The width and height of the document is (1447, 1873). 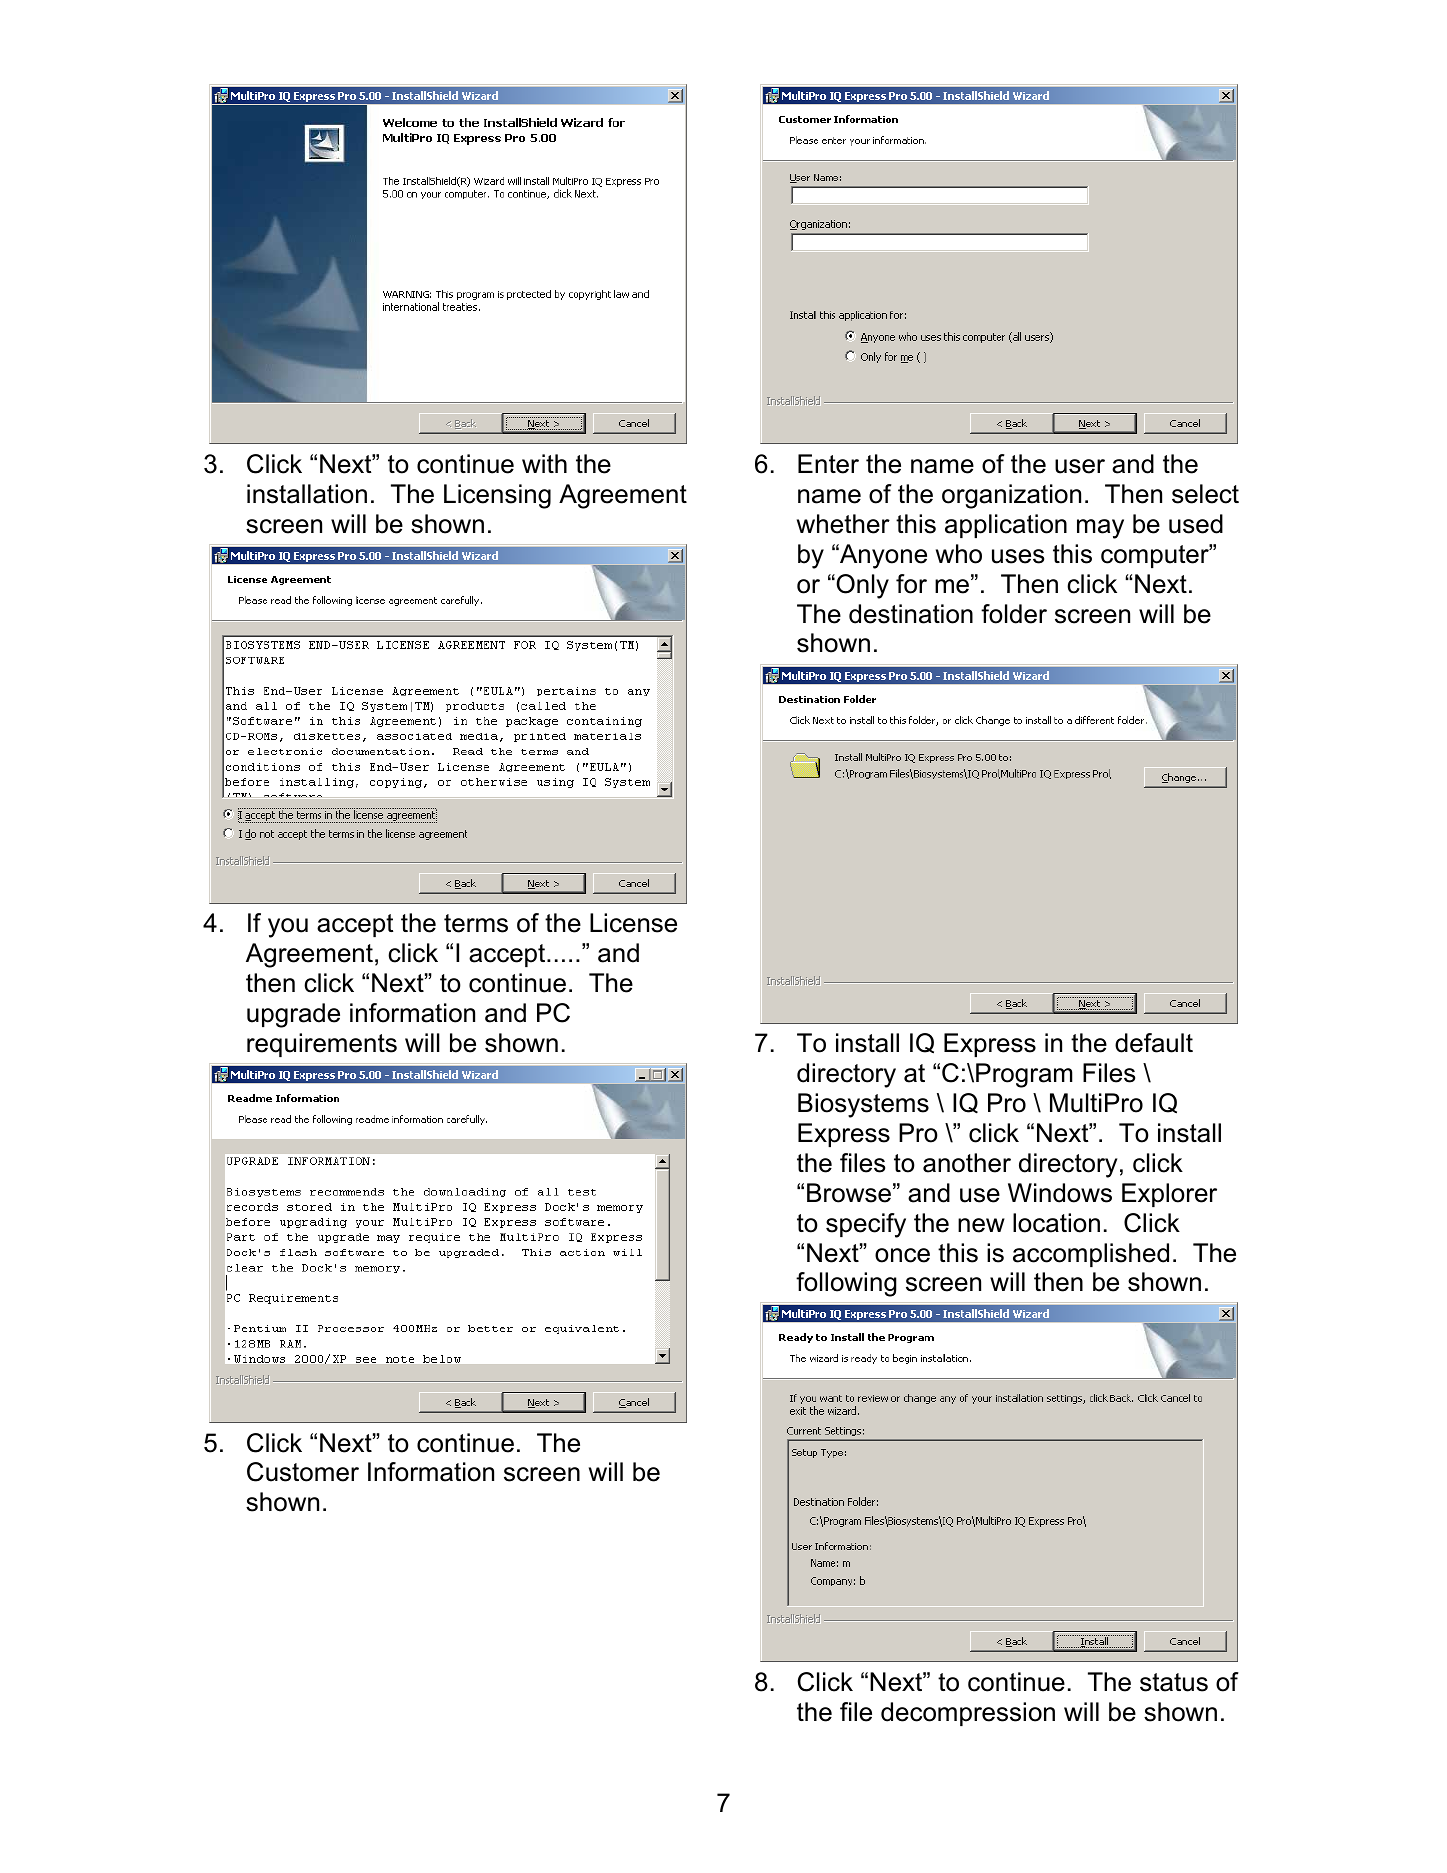 I want to click on Licensing, so click(x=497, y=496).
